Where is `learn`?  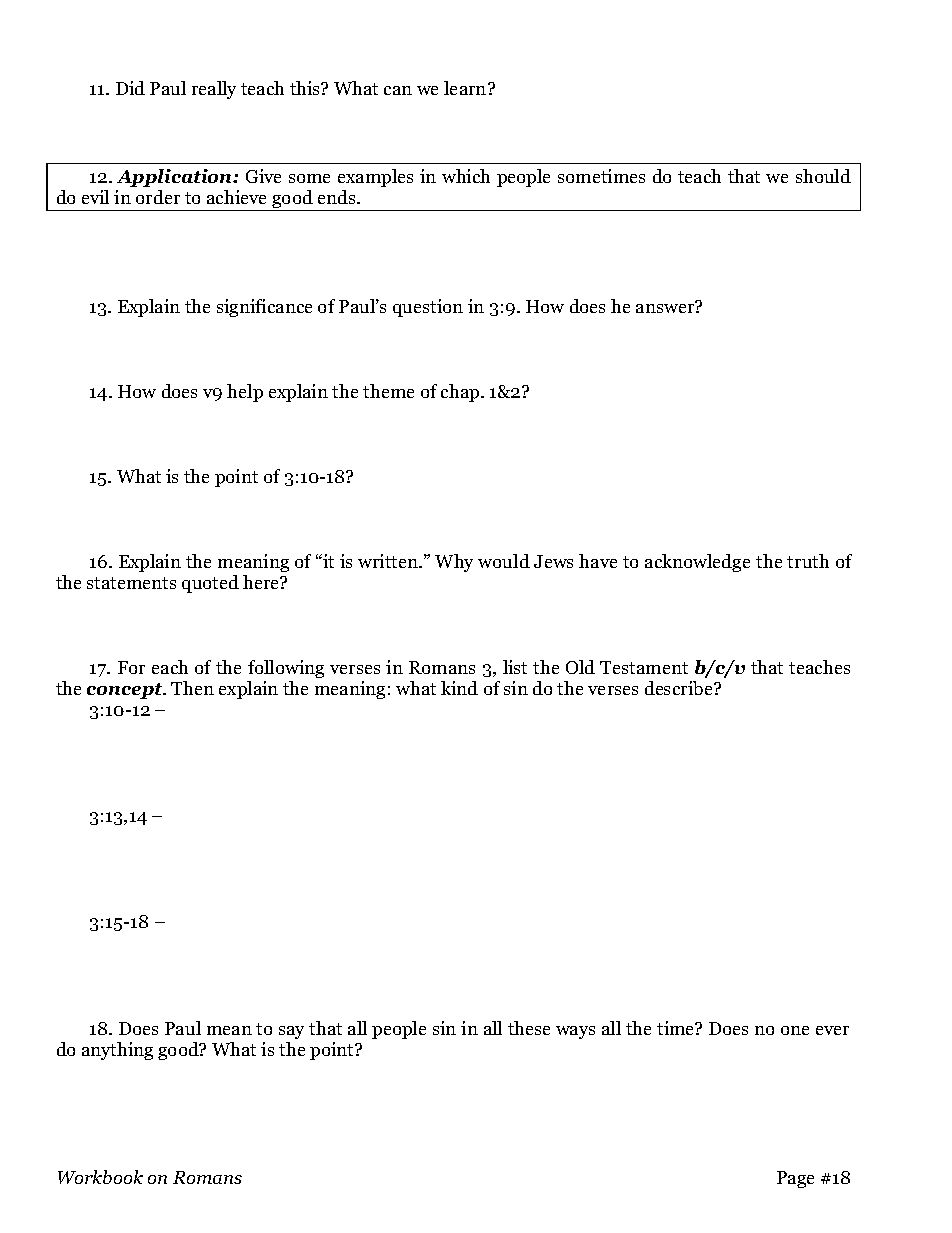
learn is located at coordinates (466, 88).
